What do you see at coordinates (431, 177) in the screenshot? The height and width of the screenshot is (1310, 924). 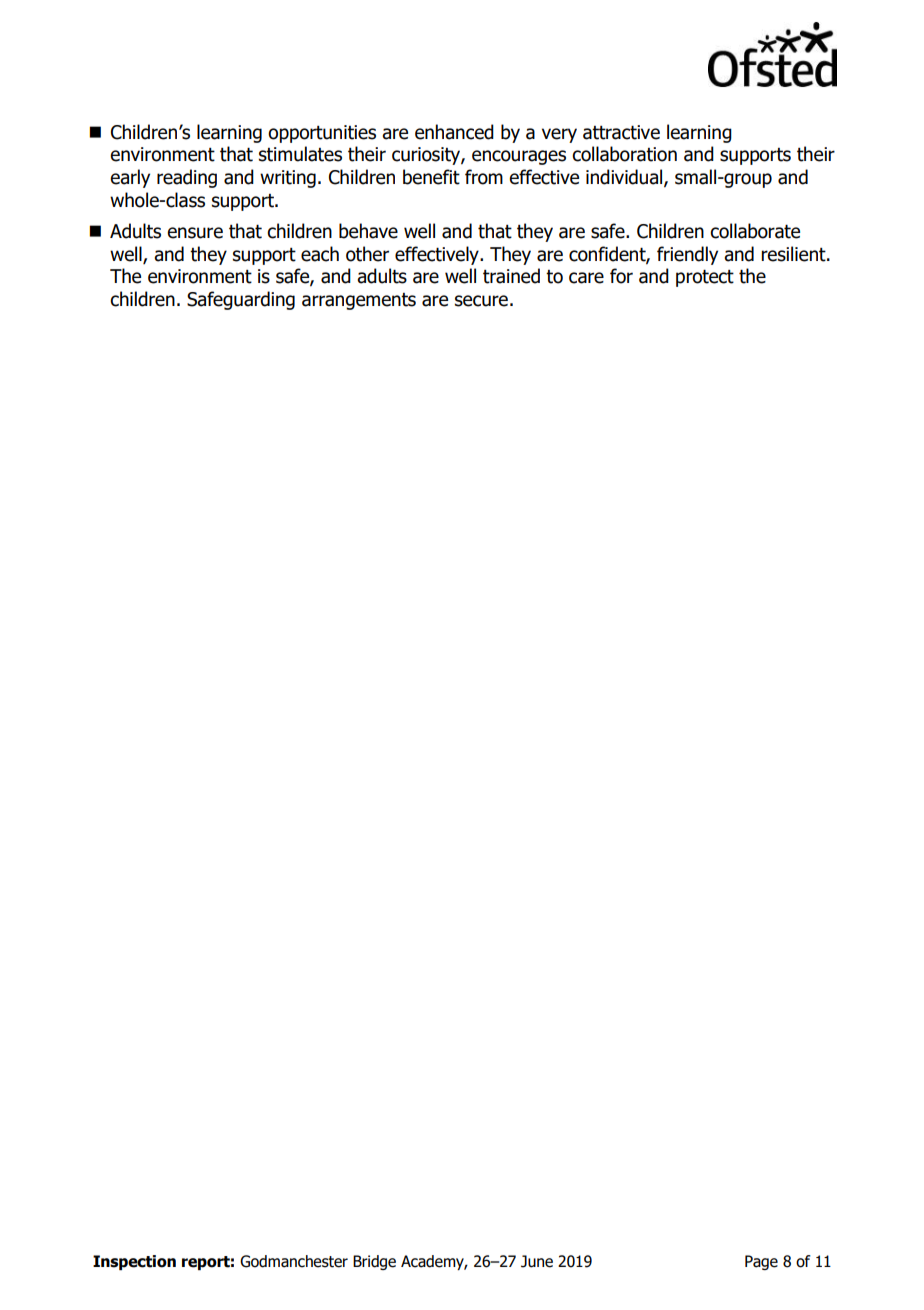 I see `benefit` at bounding box center [431, 177].
